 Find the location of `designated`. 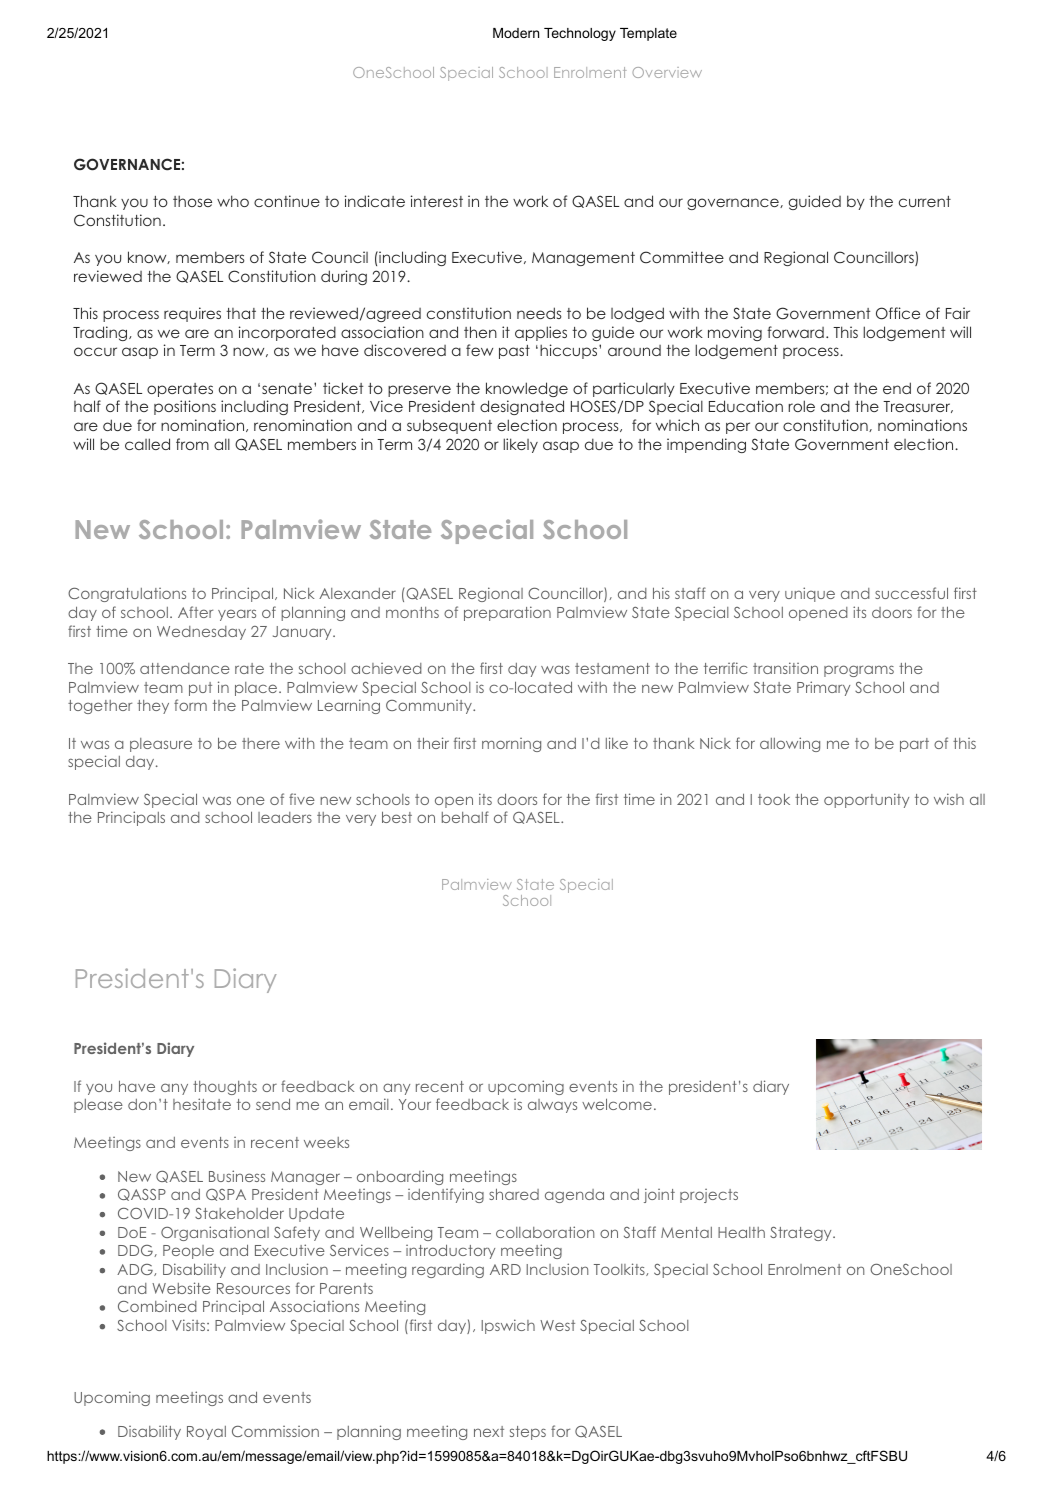

designated is located at coordinates (522, 407).
